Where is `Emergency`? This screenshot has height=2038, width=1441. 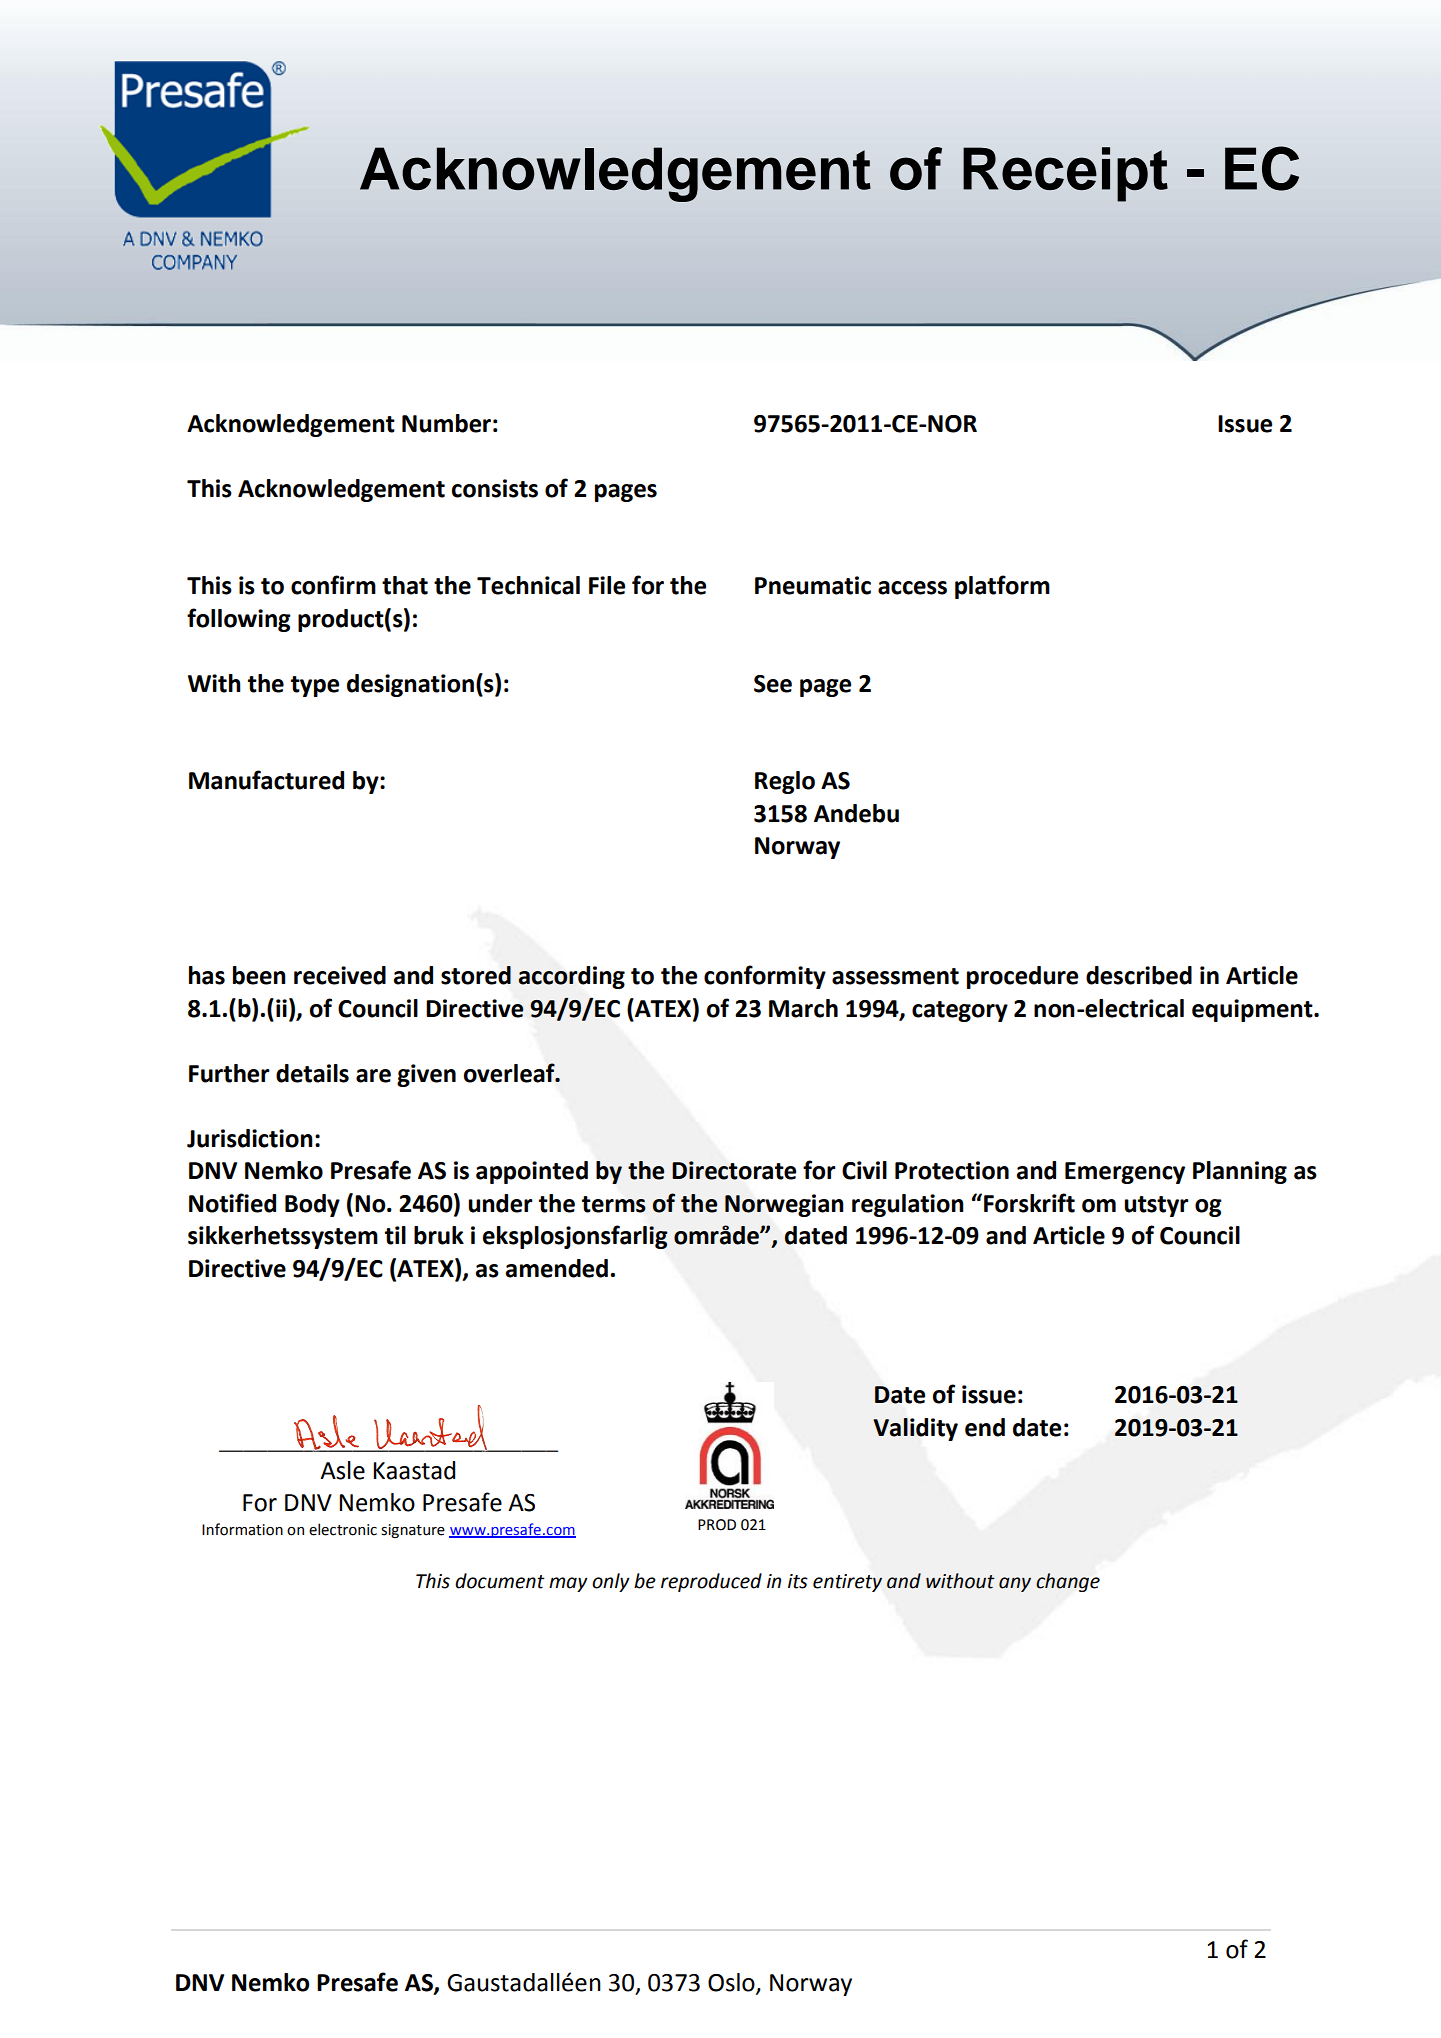
Emergency is located at coordinates (1125, 1173).
